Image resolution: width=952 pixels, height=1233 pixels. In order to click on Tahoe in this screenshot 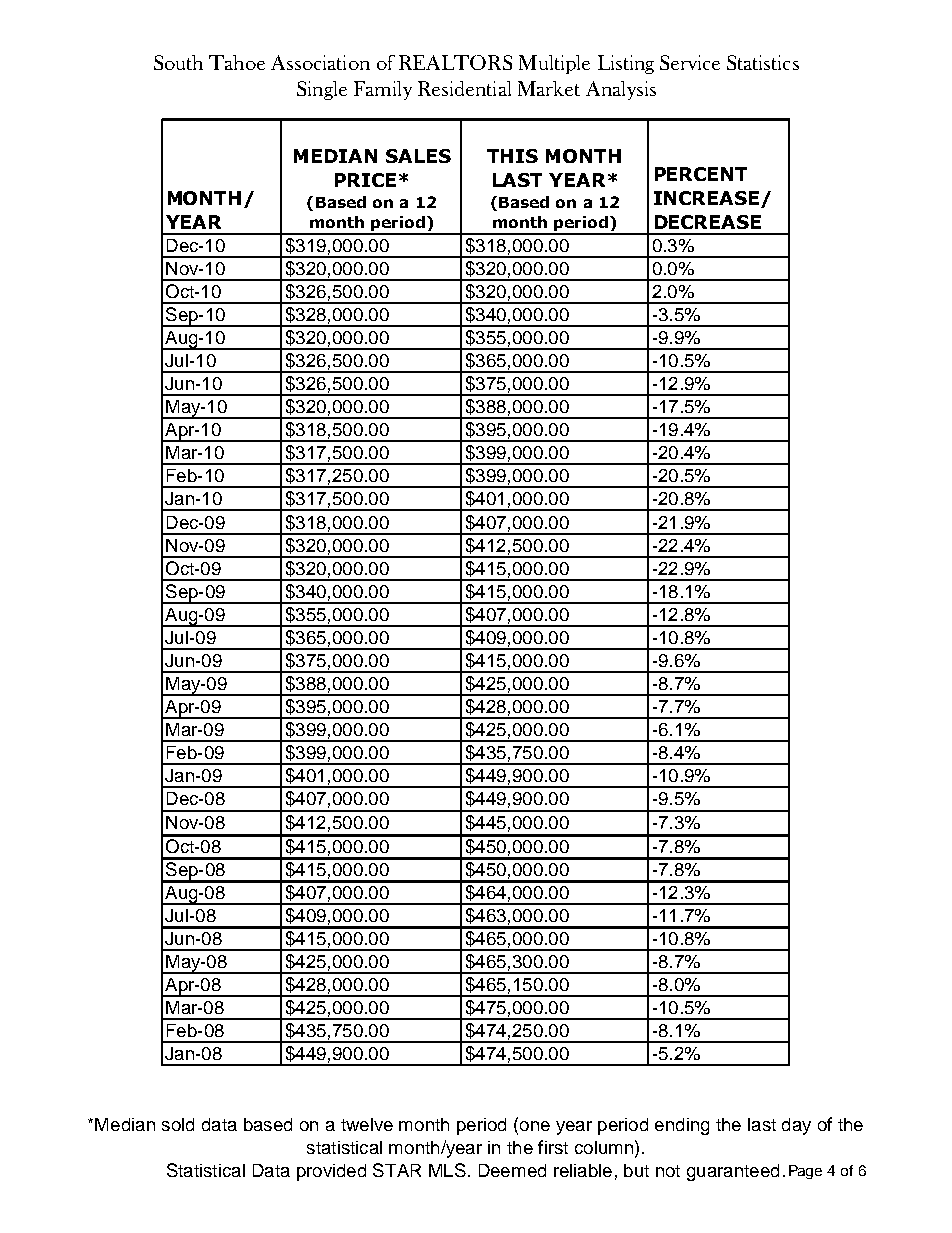, I will do `click(237, 62)`.
